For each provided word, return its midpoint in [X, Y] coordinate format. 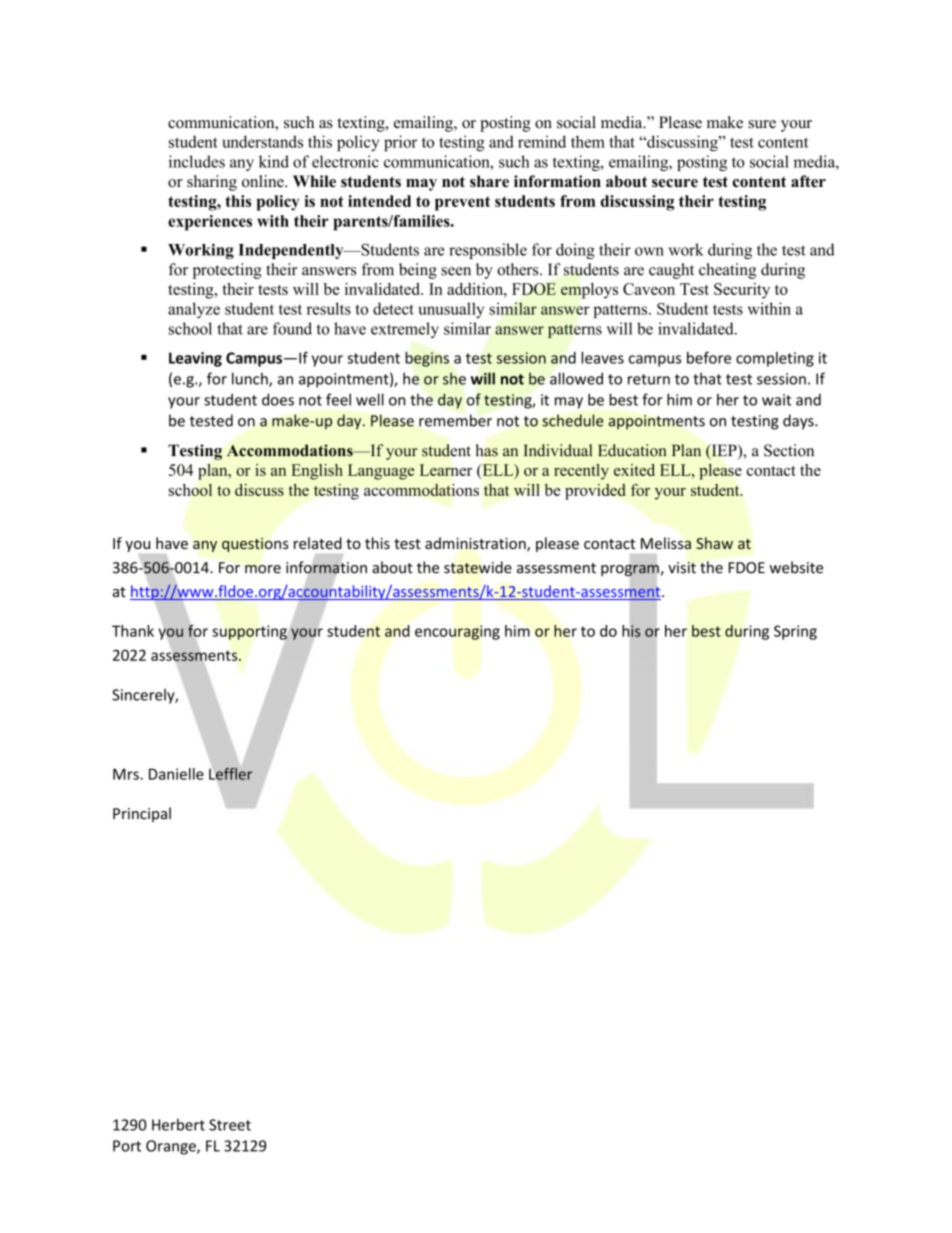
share [489, 181]
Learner [446, 470]
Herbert [178, 1124]
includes [197, 161]
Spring [795, 632]
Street [230, 1125]
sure [762, 124]
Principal [142, 814]
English [317, 472]
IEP [724, 451]
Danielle [176, 774]
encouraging [457, 632]
